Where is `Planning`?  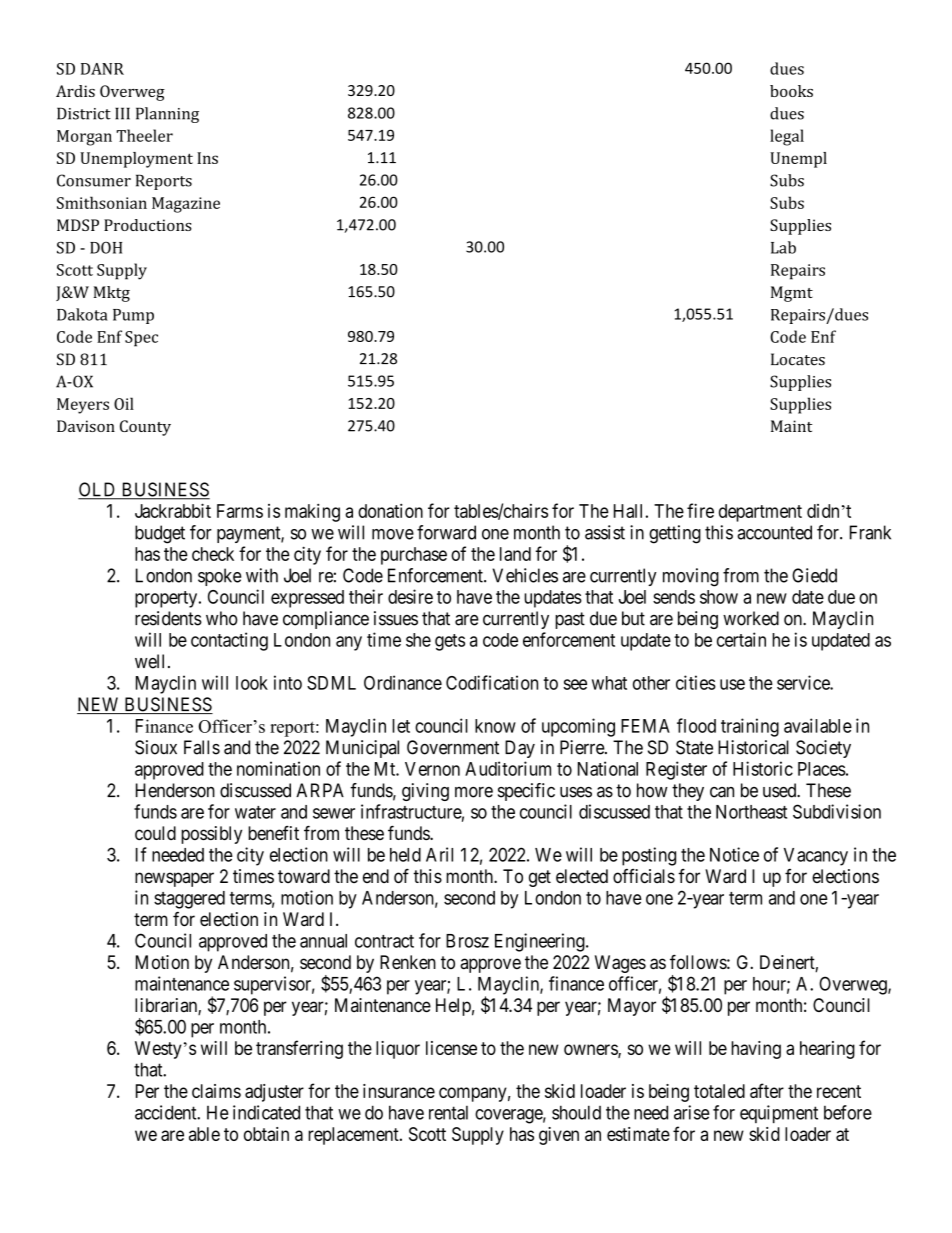
Planning is located at coordinates (167, 115).
